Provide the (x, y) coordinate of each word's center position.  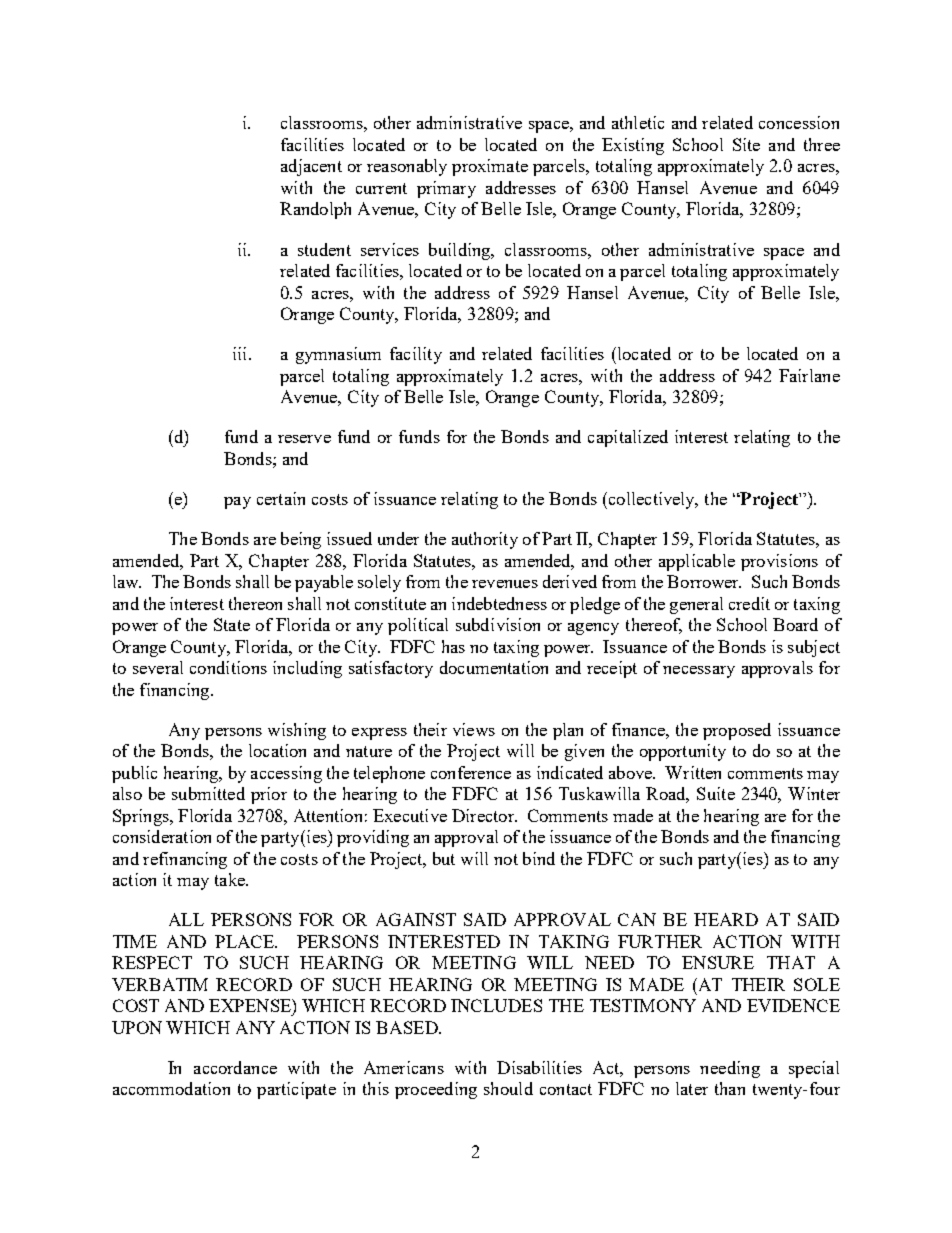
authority (485, 540)
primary (446, 189)
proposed (737, 731)
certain (281, 498)
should (508, 1088)
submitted (208, 793)
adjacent (311, 167)
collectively (652, 500)
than (730, 1088)
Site (746, 144)
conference (471, 772)
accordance (235, 1067)
